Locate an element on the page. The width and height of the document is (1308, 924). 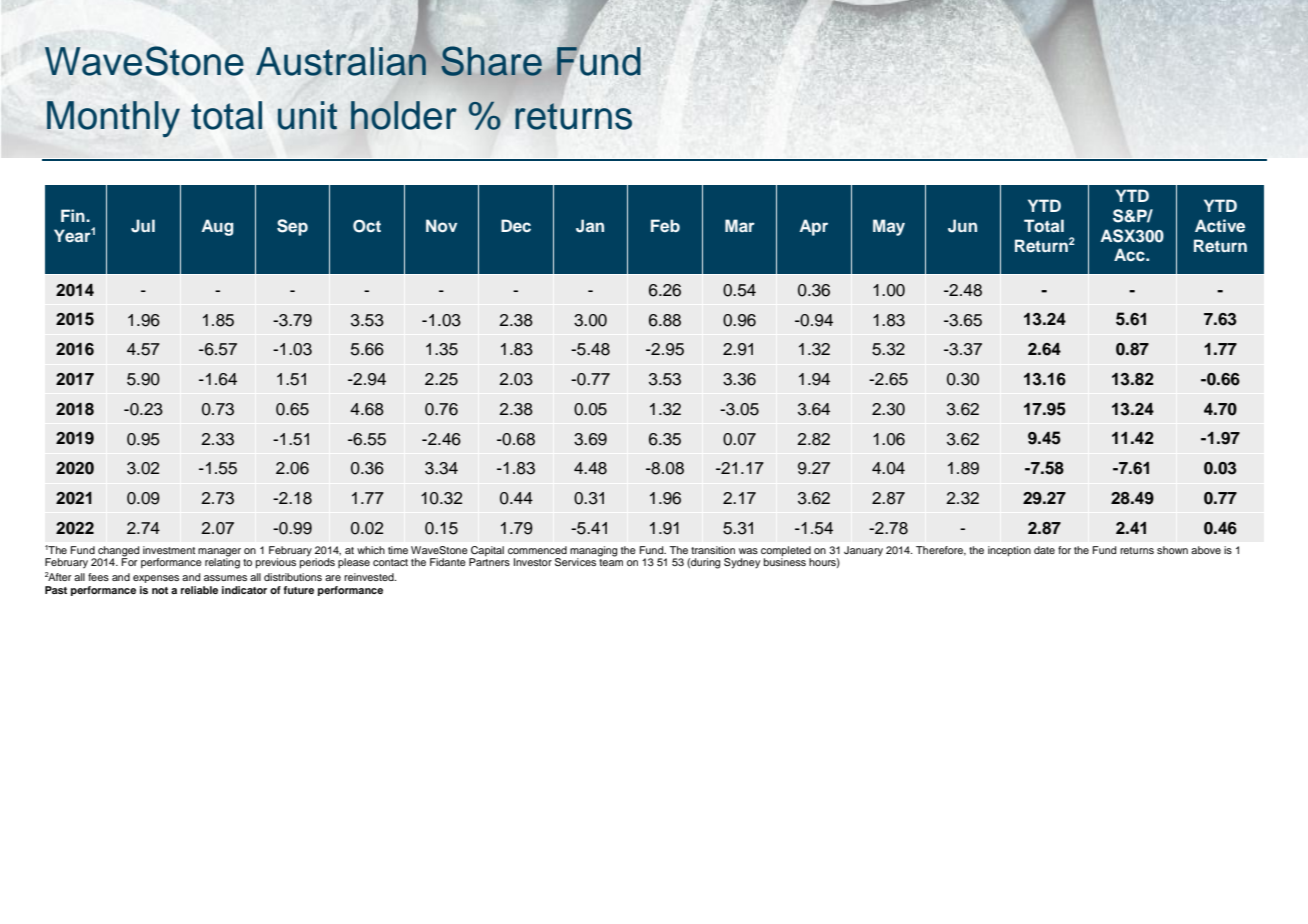
Dec is located at coordinates (516, 225).
